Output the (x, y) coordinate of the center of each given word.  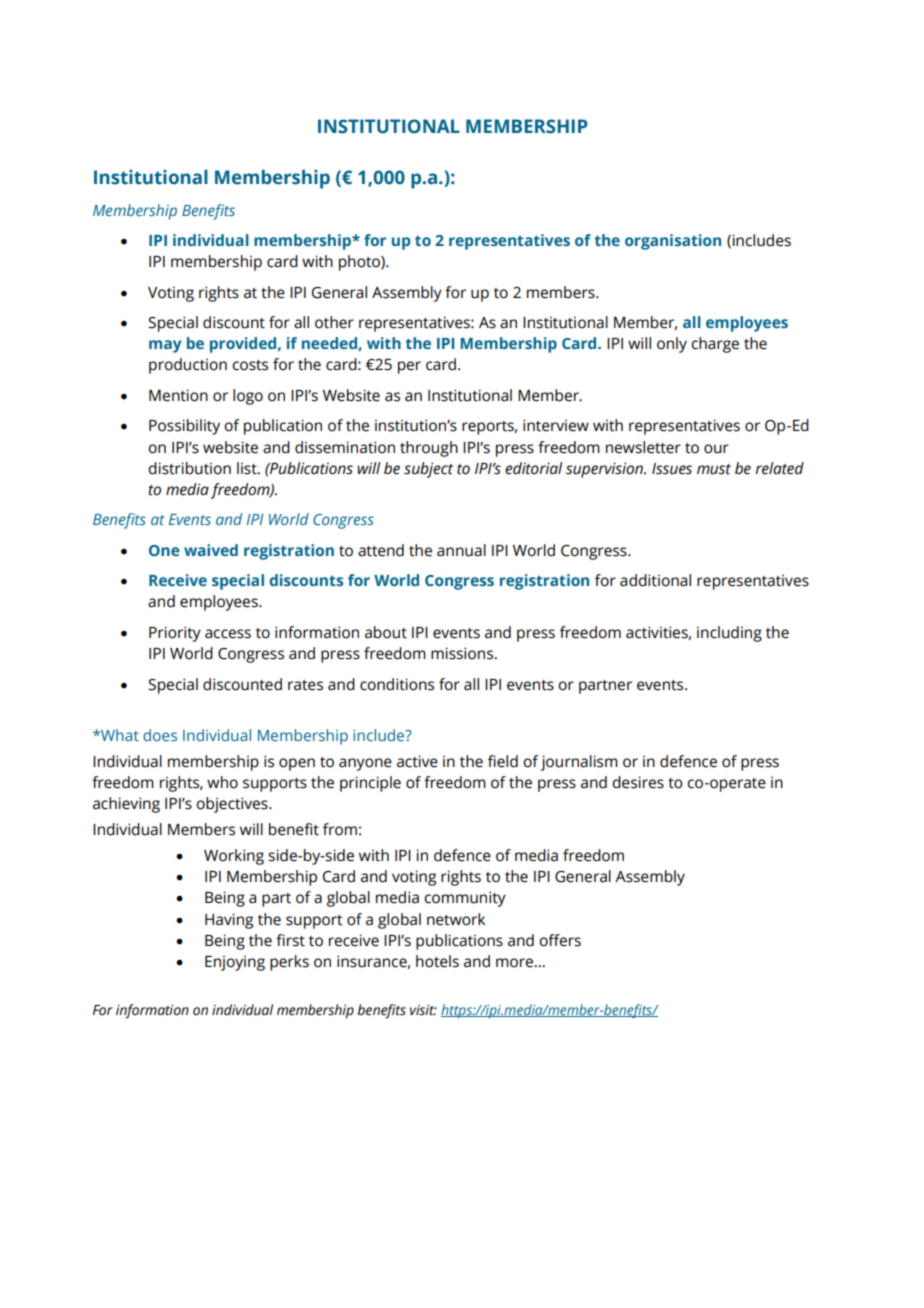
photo (360, 263)
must (714, 469)
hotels (437, 961)
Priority (175, 634)
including (729, 634)
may (165, 346)
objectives (233, 805)
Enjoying (235, 963)
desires (638, 782)
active (417, 761)
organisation (673, 242)
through (429, 449)
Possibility (184, 427)
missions (463, 653)
